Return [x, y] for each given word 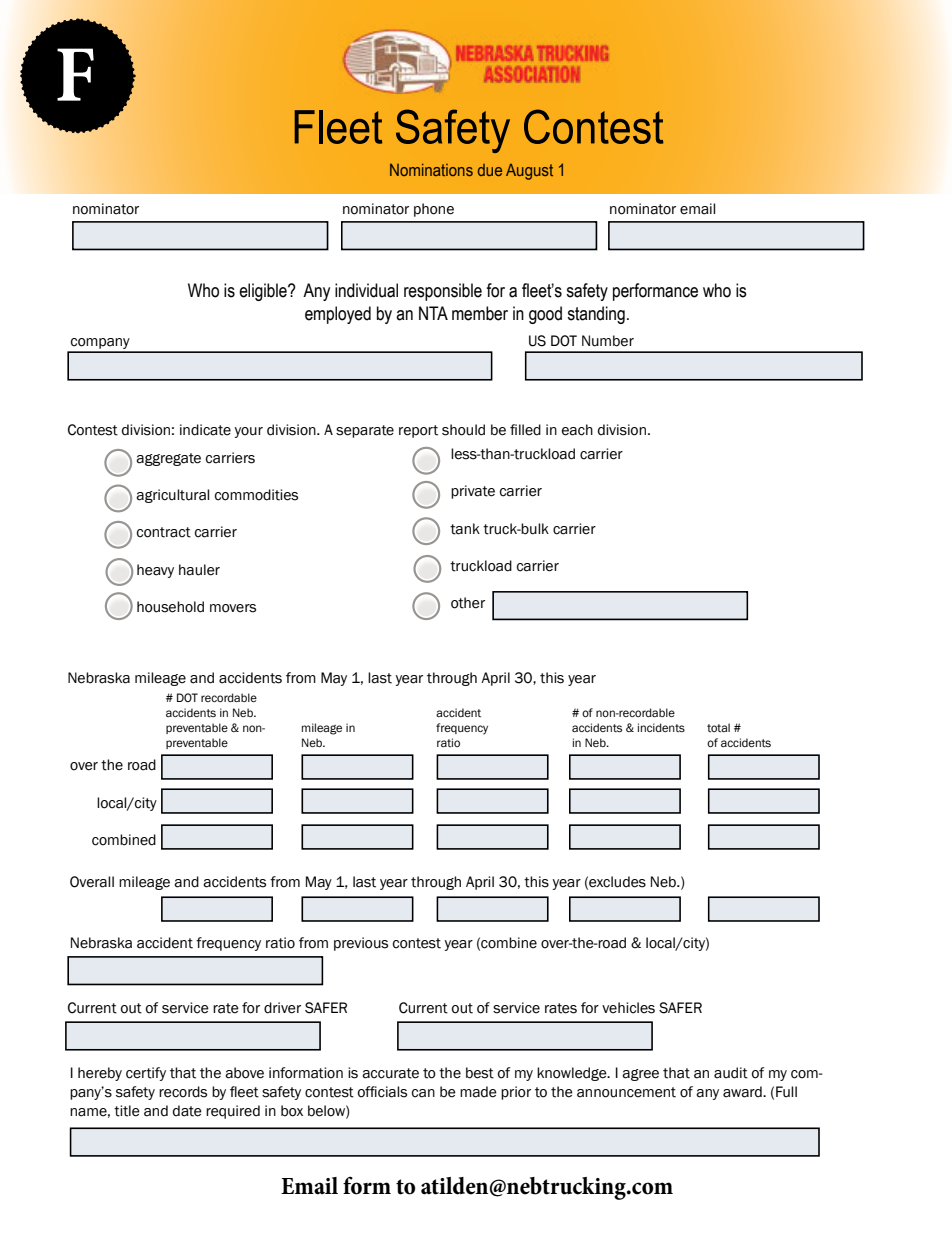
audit [731, 1073]
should [463, 430]
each [577, 430]
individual [366, 290]
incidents [661, 727]
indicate [205, 430]
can [423, 1093]
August [529, 172]
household [170, 607]
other [468, 603]
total [718, 727]
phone [434, 210]
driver [282, 1008]
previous [361, 944]
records [183, 1092]
